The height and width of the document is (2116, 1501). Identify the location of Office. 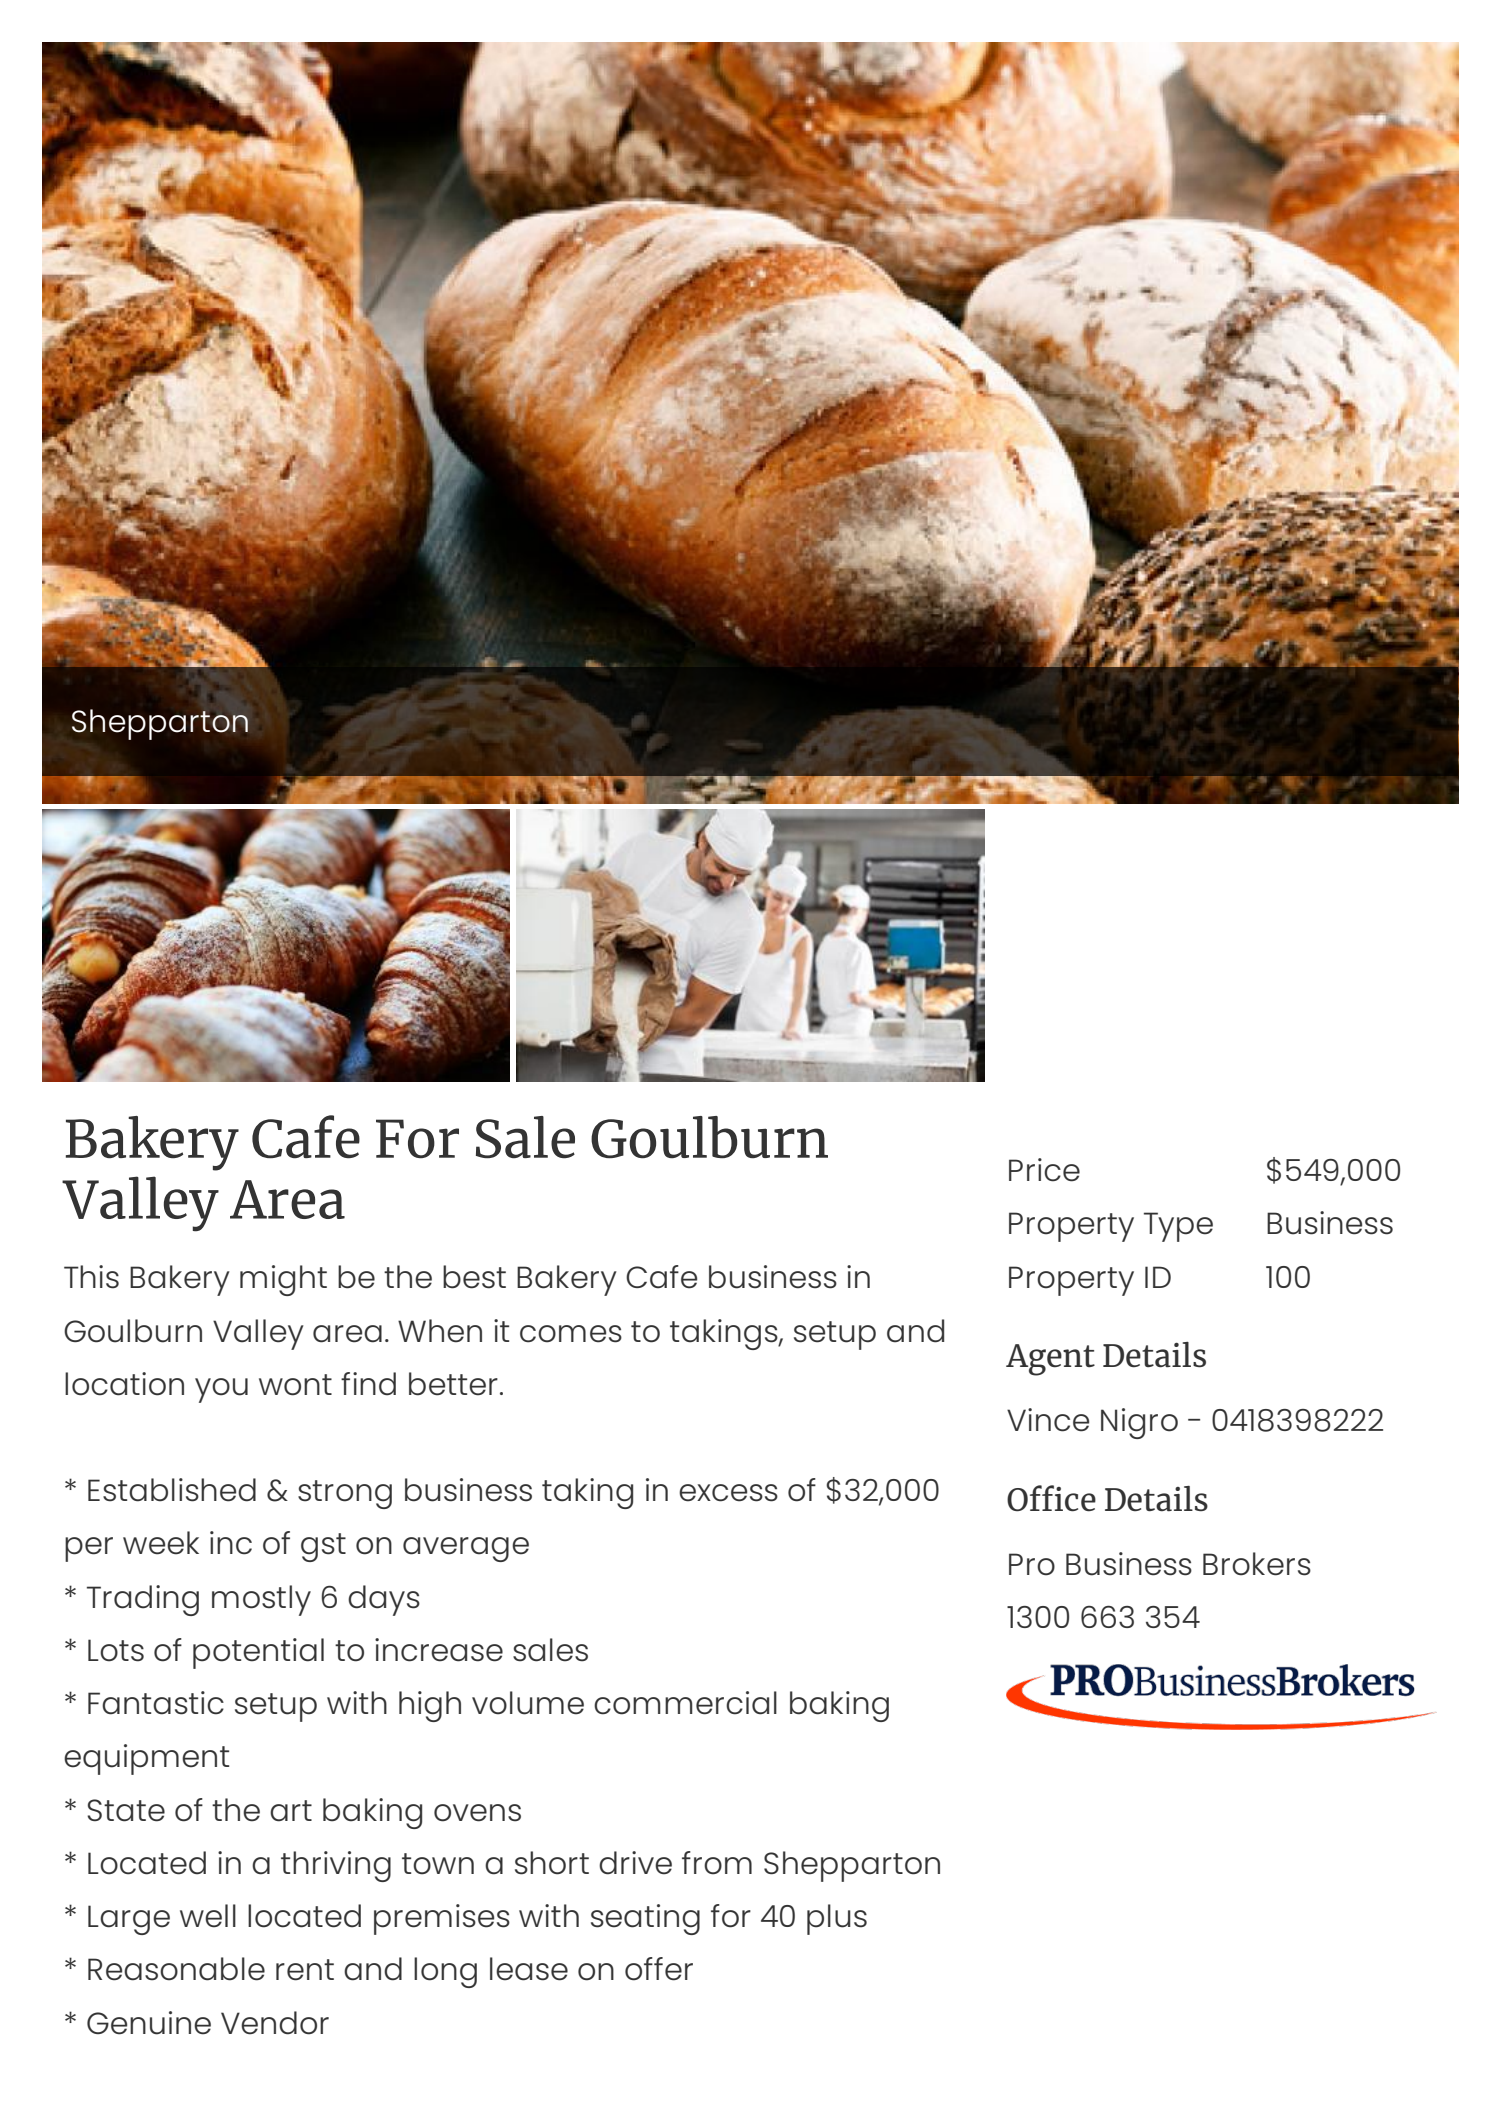
(1051, 1498).
